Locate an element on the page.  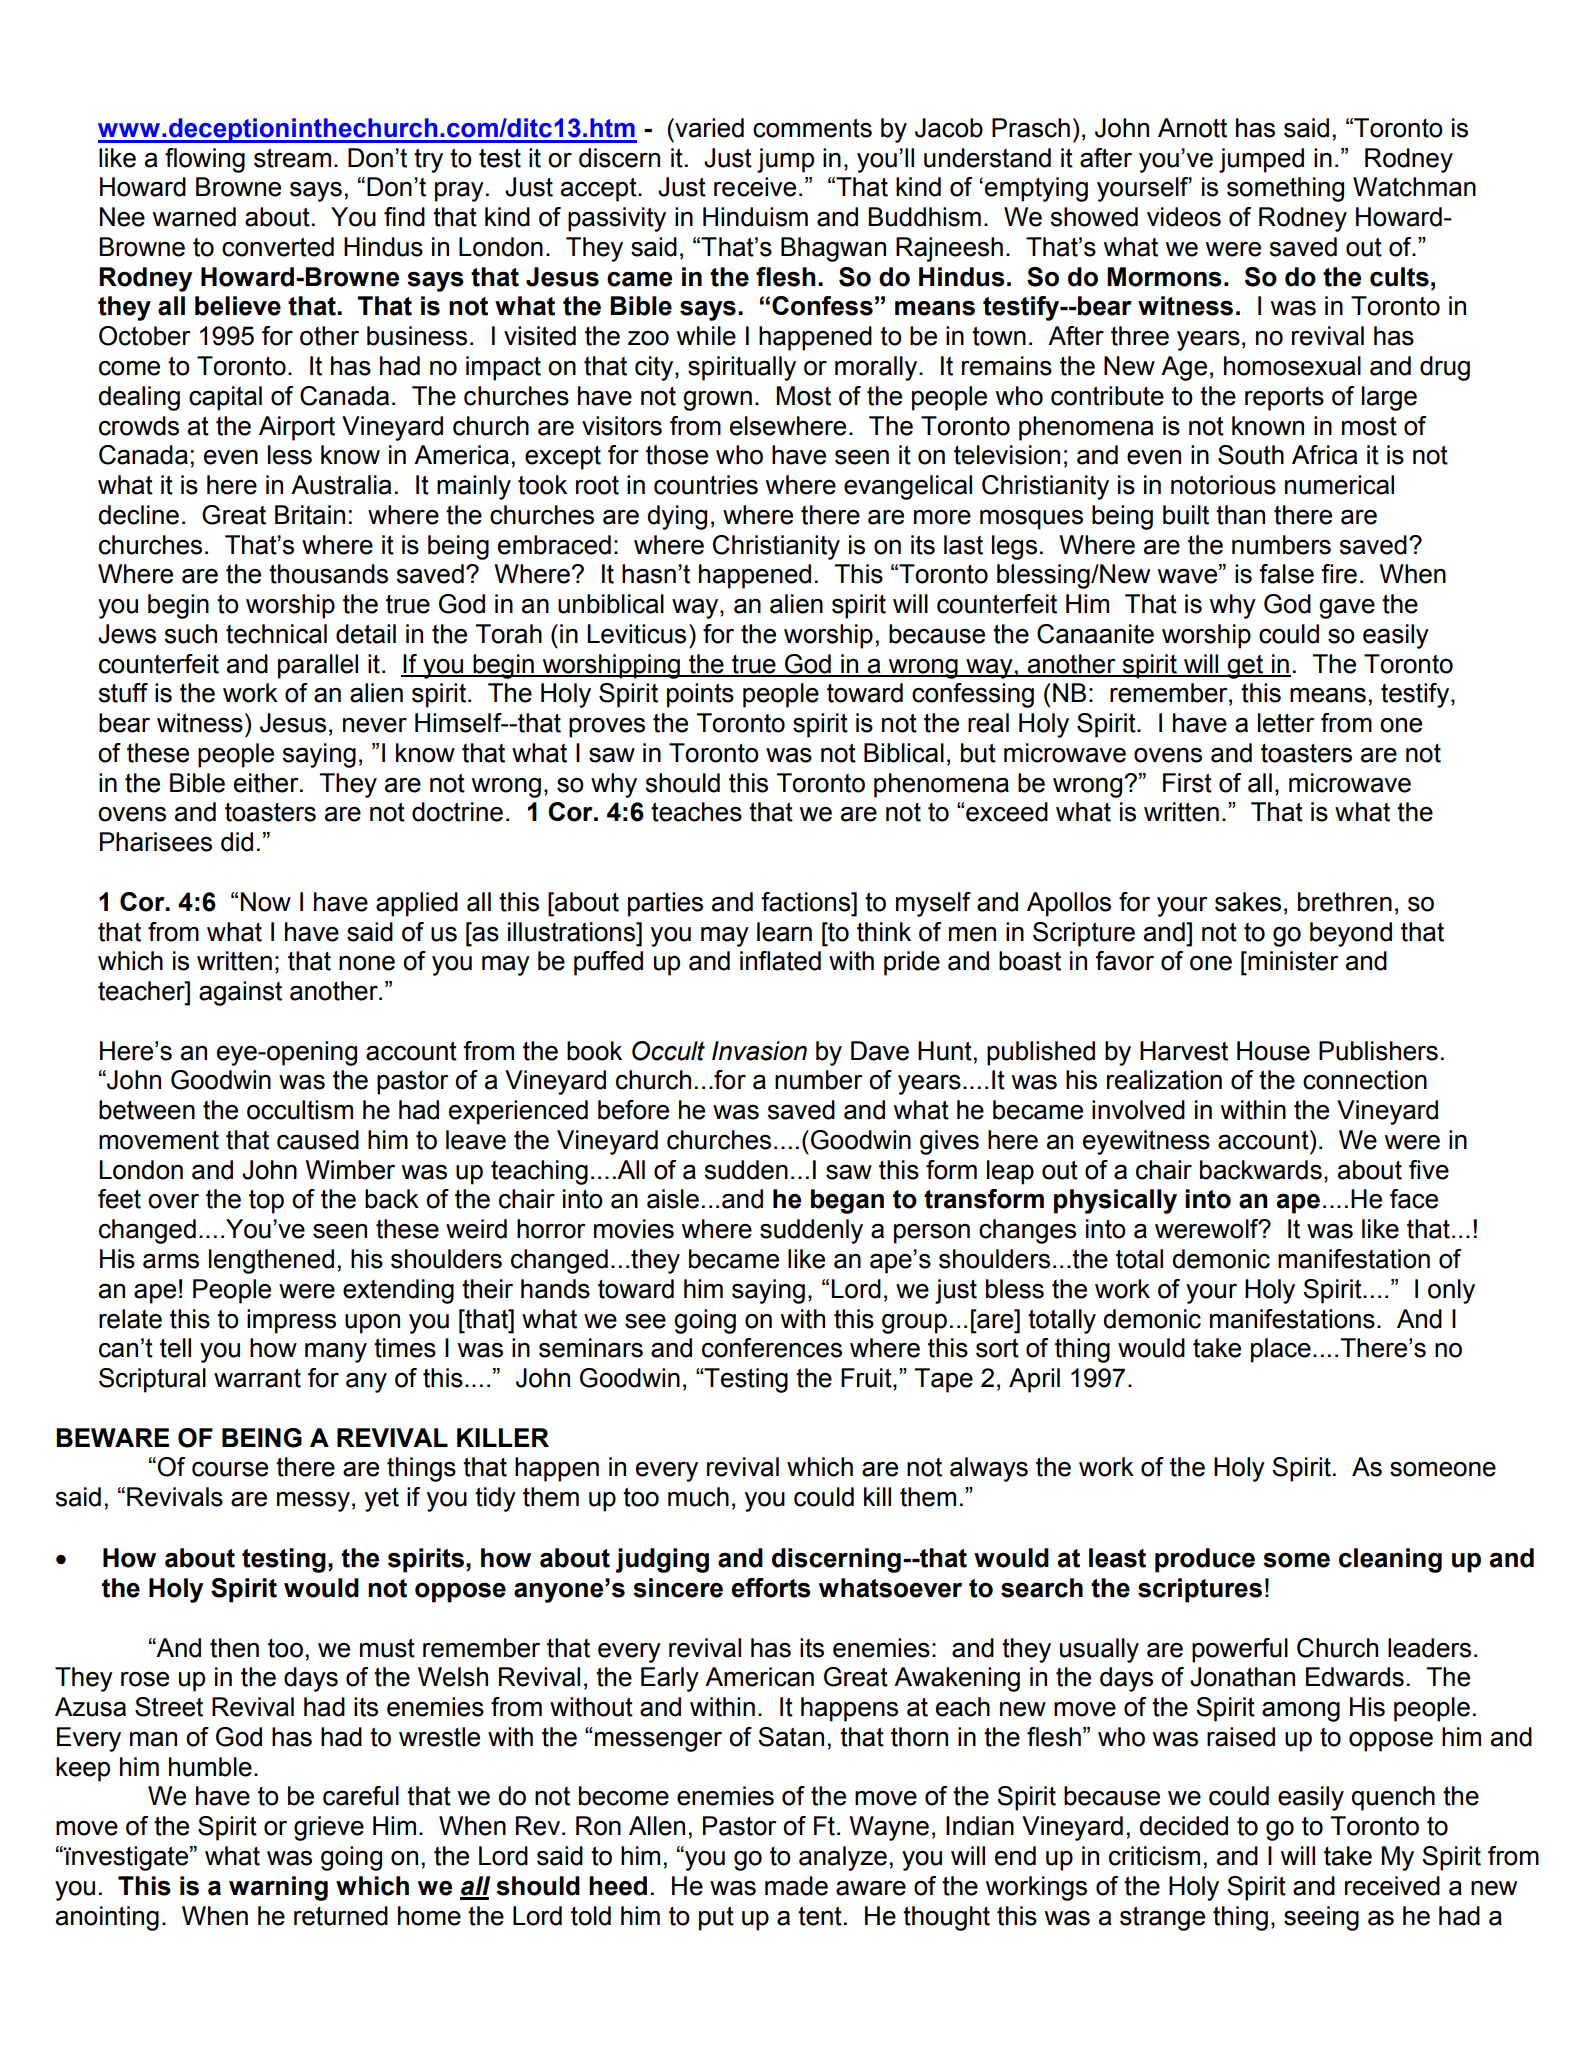
House is located at coordinates (1273, 1051).
